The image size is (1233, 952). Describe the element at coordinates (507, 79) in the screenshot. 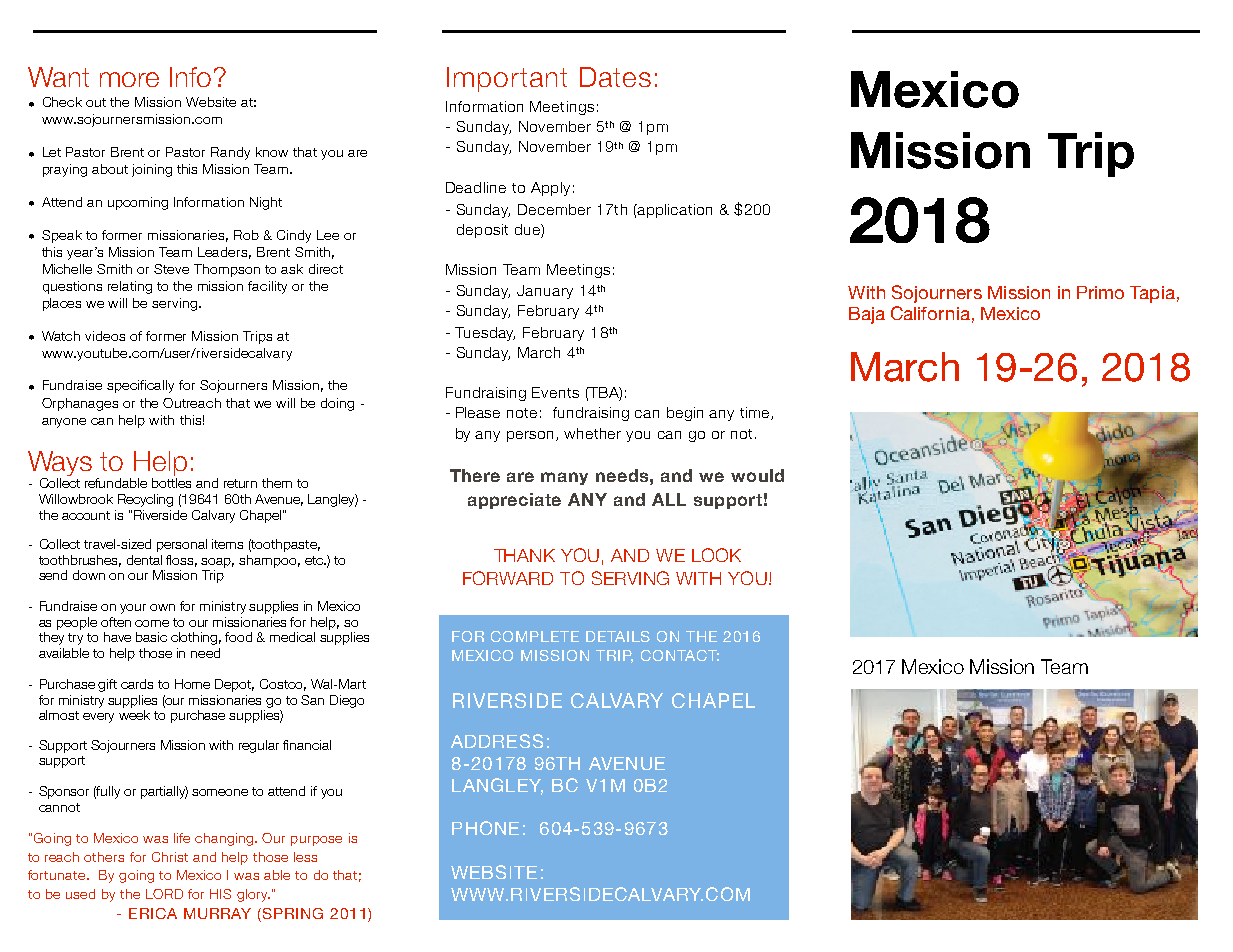

I see `Important` at that location.
